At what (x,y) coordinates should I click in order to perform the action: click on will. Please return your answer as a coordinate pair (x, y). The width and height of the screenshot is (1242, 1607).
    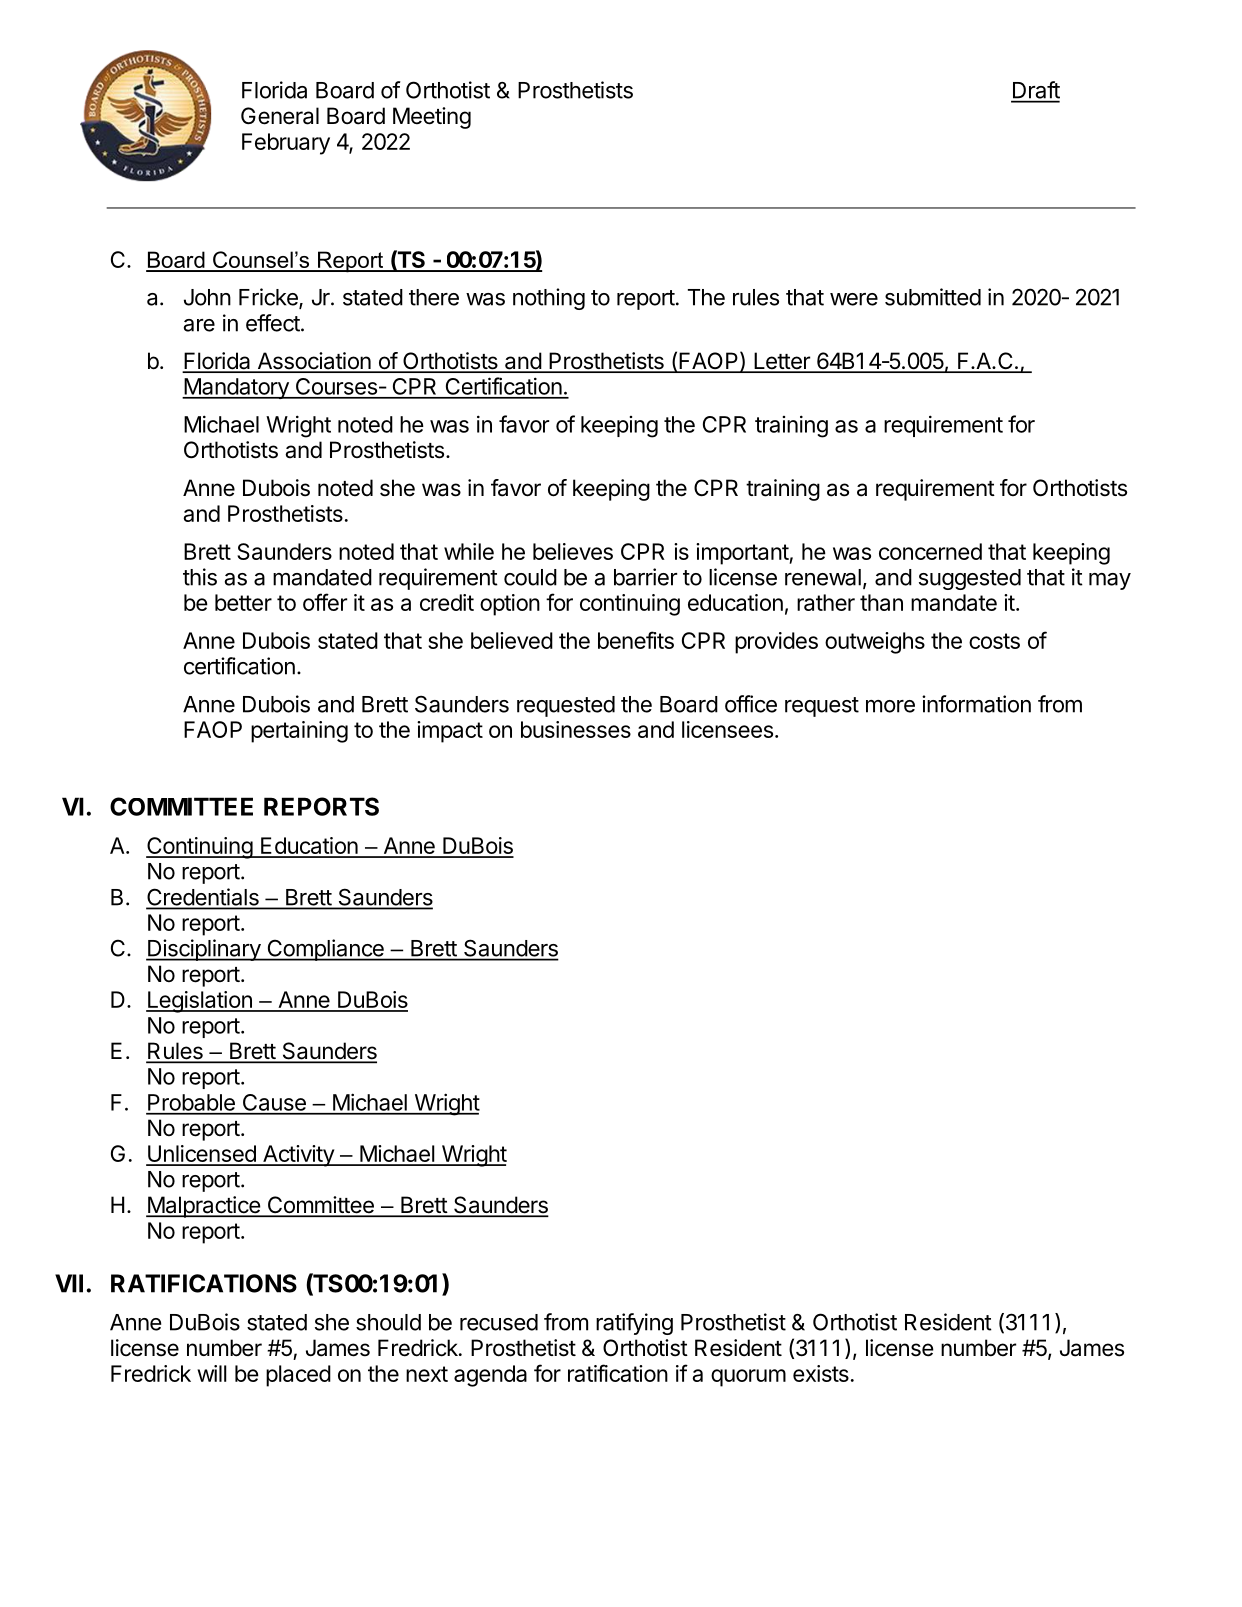
    Looking at the image, I should click on (212, 1373).
